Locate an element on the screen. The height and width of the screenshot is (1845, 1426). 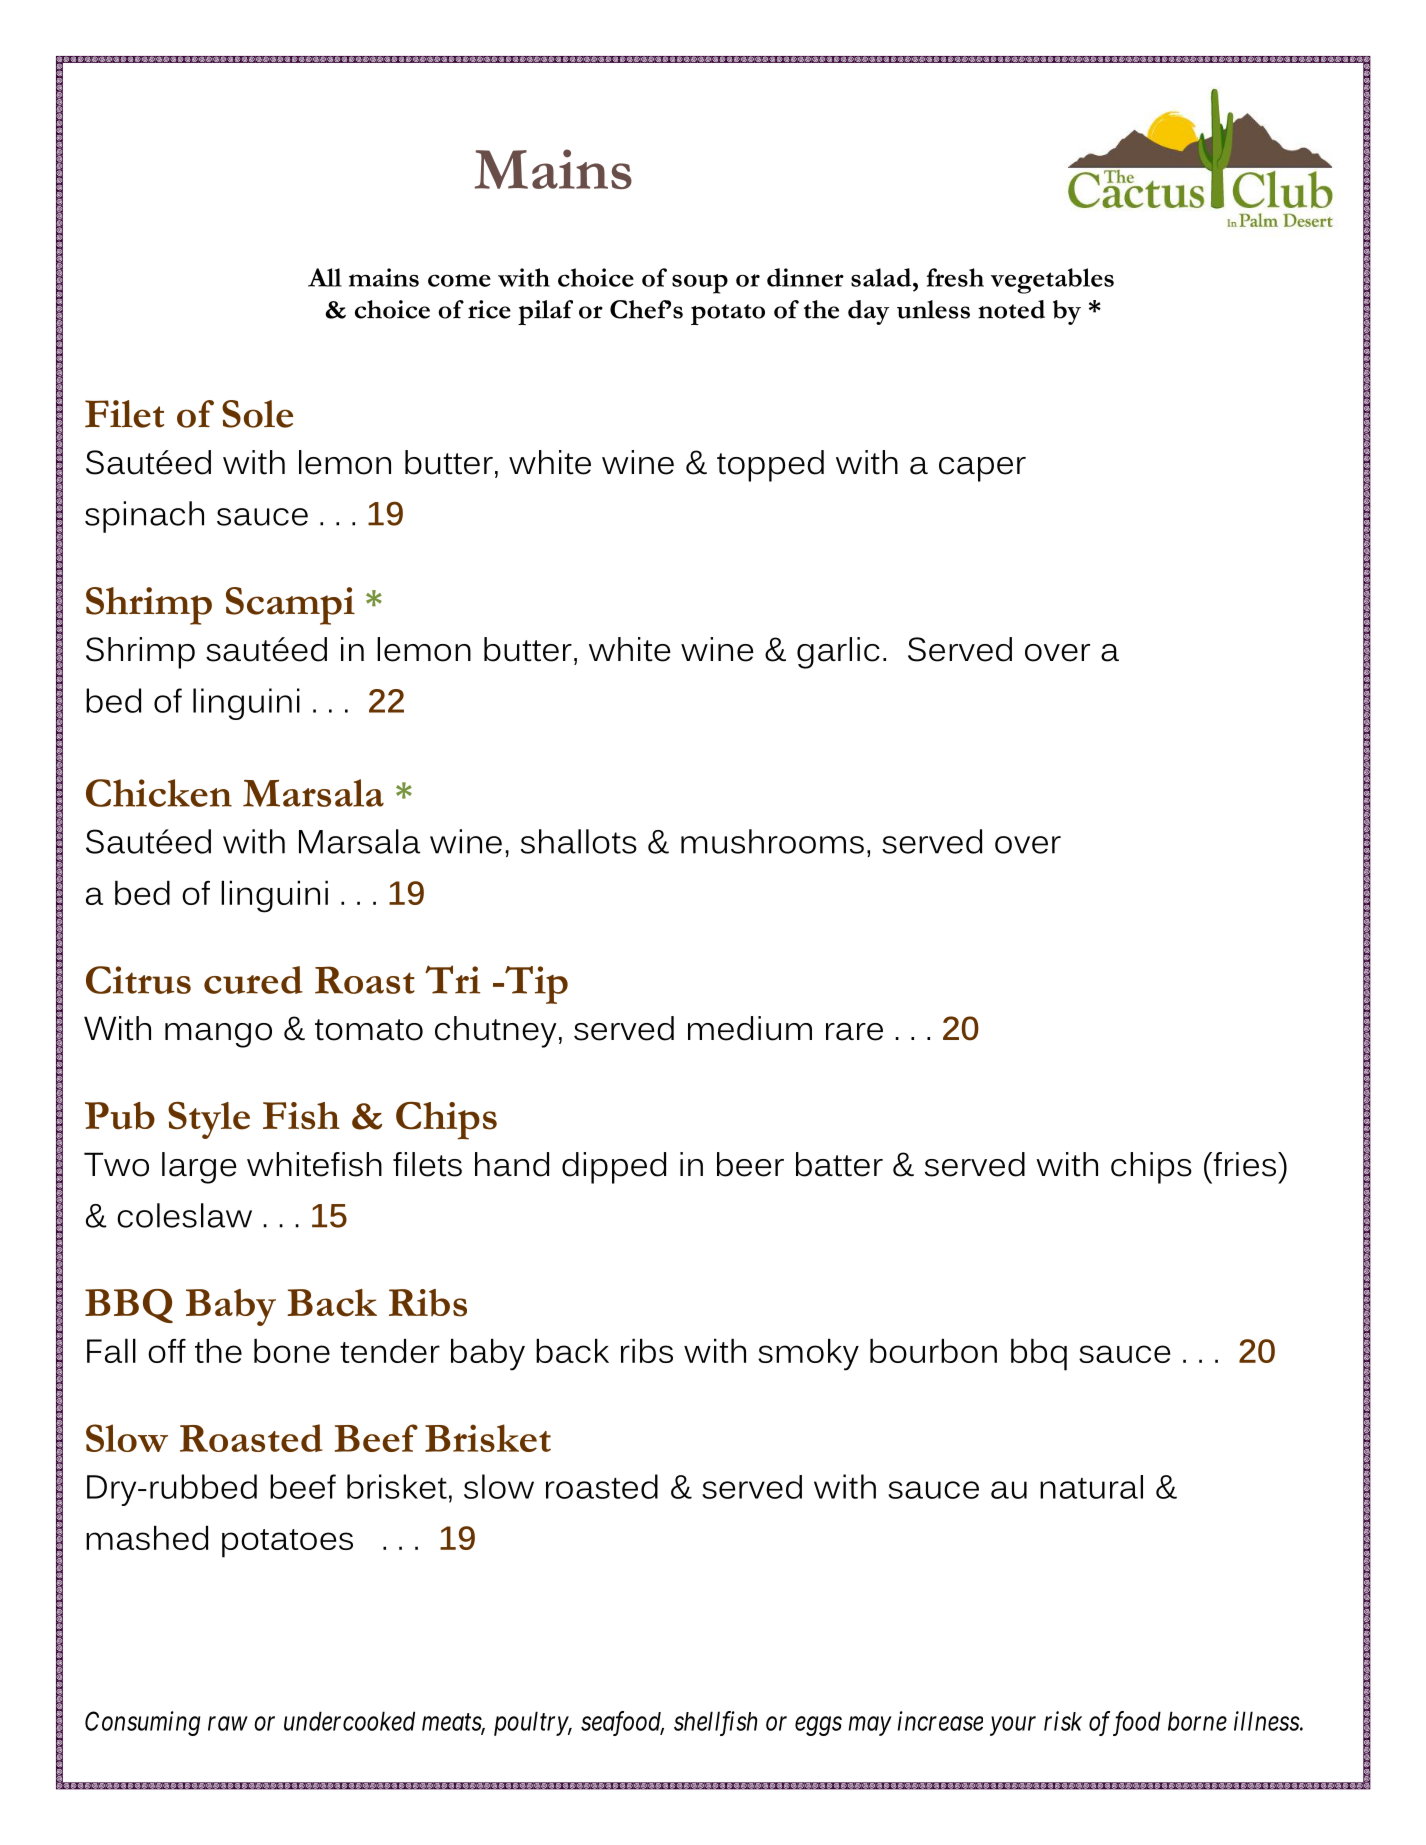
medium is located at coordinates (750, 1028).
